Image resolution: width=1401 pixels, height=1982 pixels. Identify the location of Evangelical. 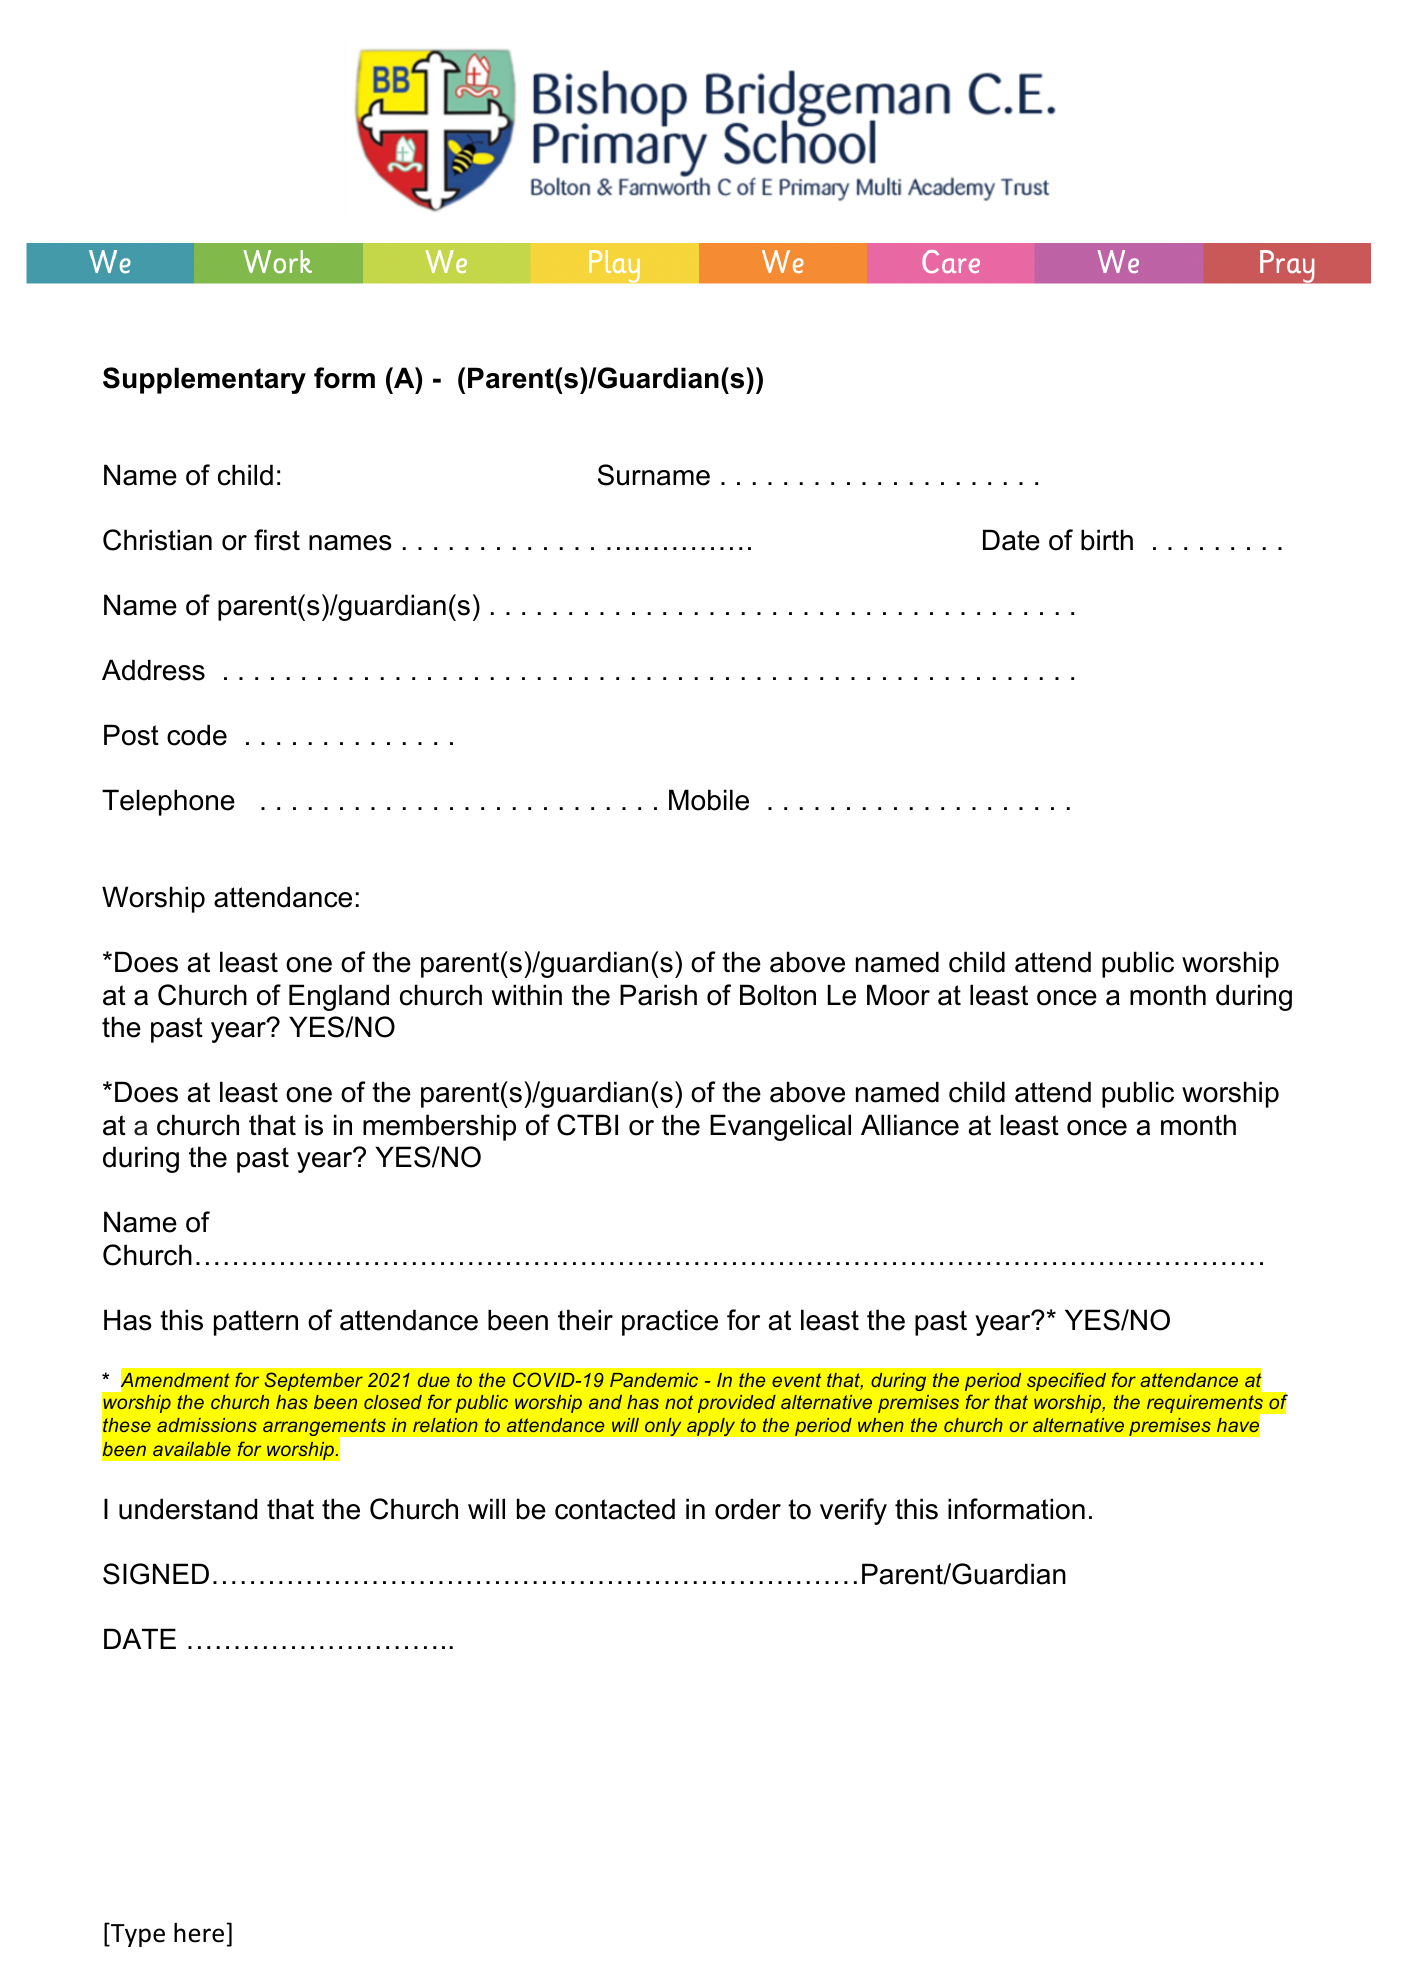
(780, 1127).
